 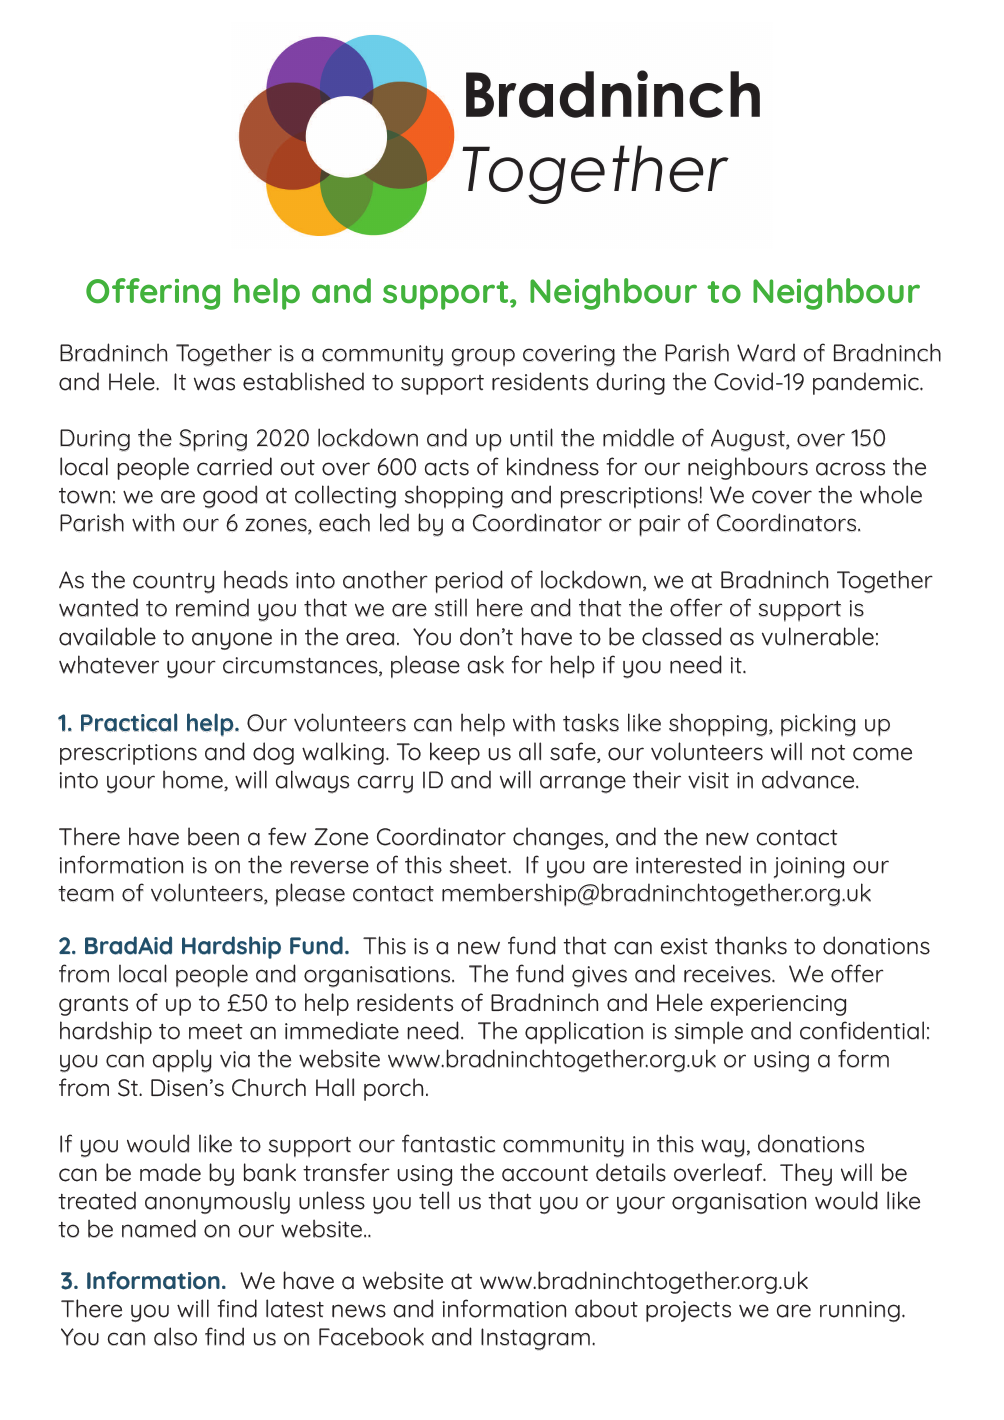 What do you see at coordinates (535, 1339) in the screenshot?
I see `Instagram` at bounding box center [535, 1339].
